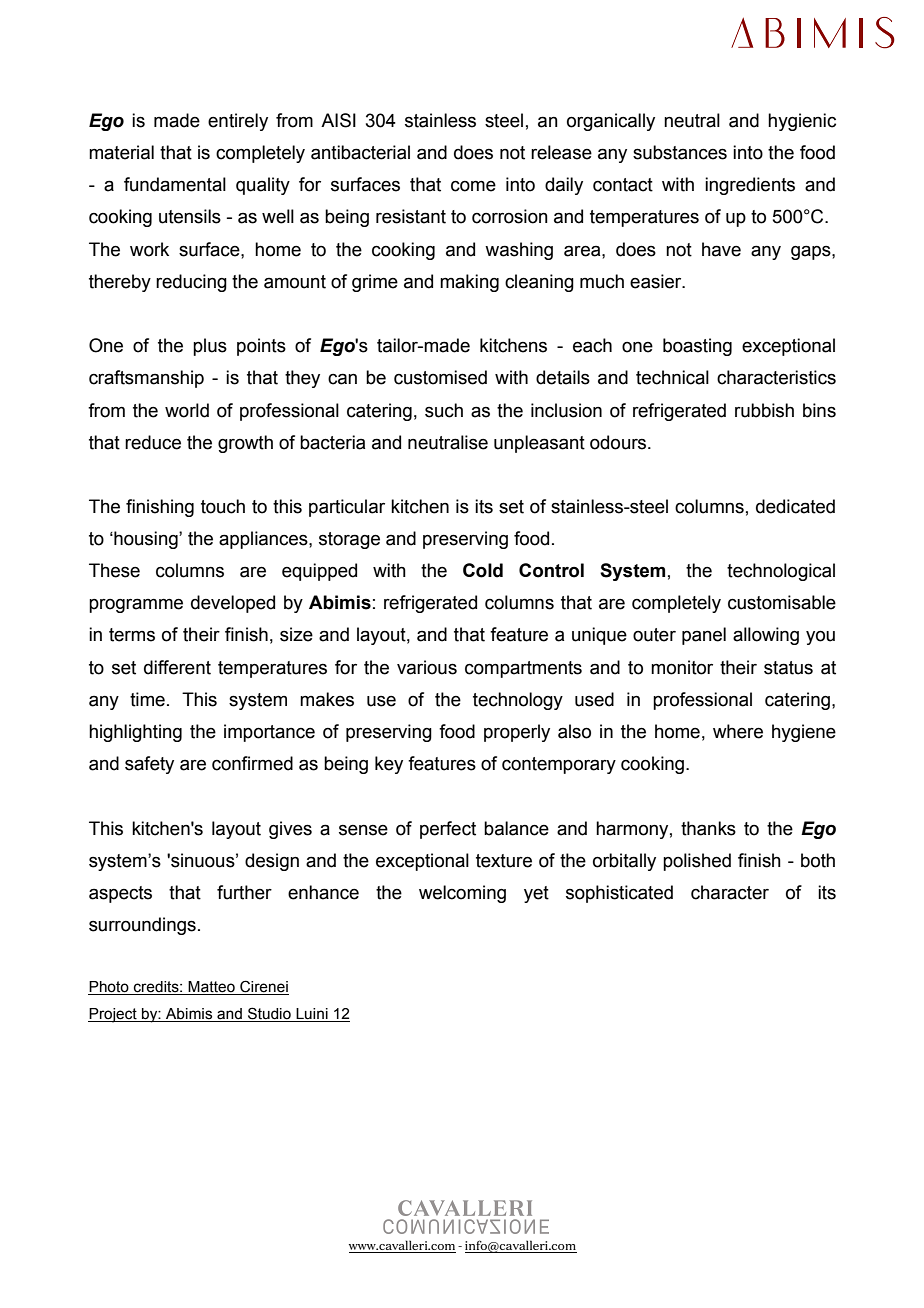  What do you see at coordinates (175, 184) in the image?
I see `fundamental` at bounding box center [175, 184].
